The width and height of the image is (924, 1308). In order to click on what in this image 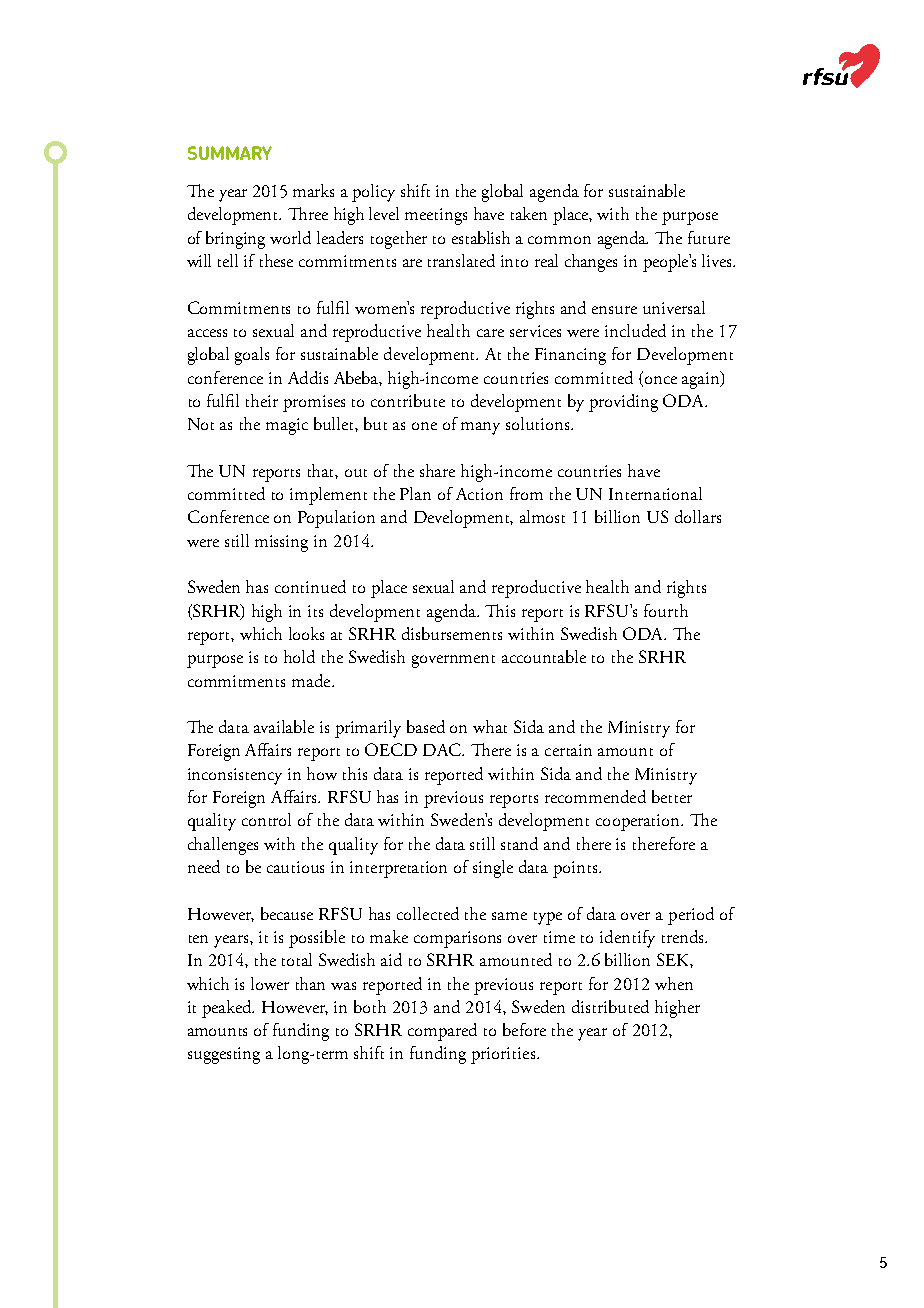, I will do `click(490, 726)`.
